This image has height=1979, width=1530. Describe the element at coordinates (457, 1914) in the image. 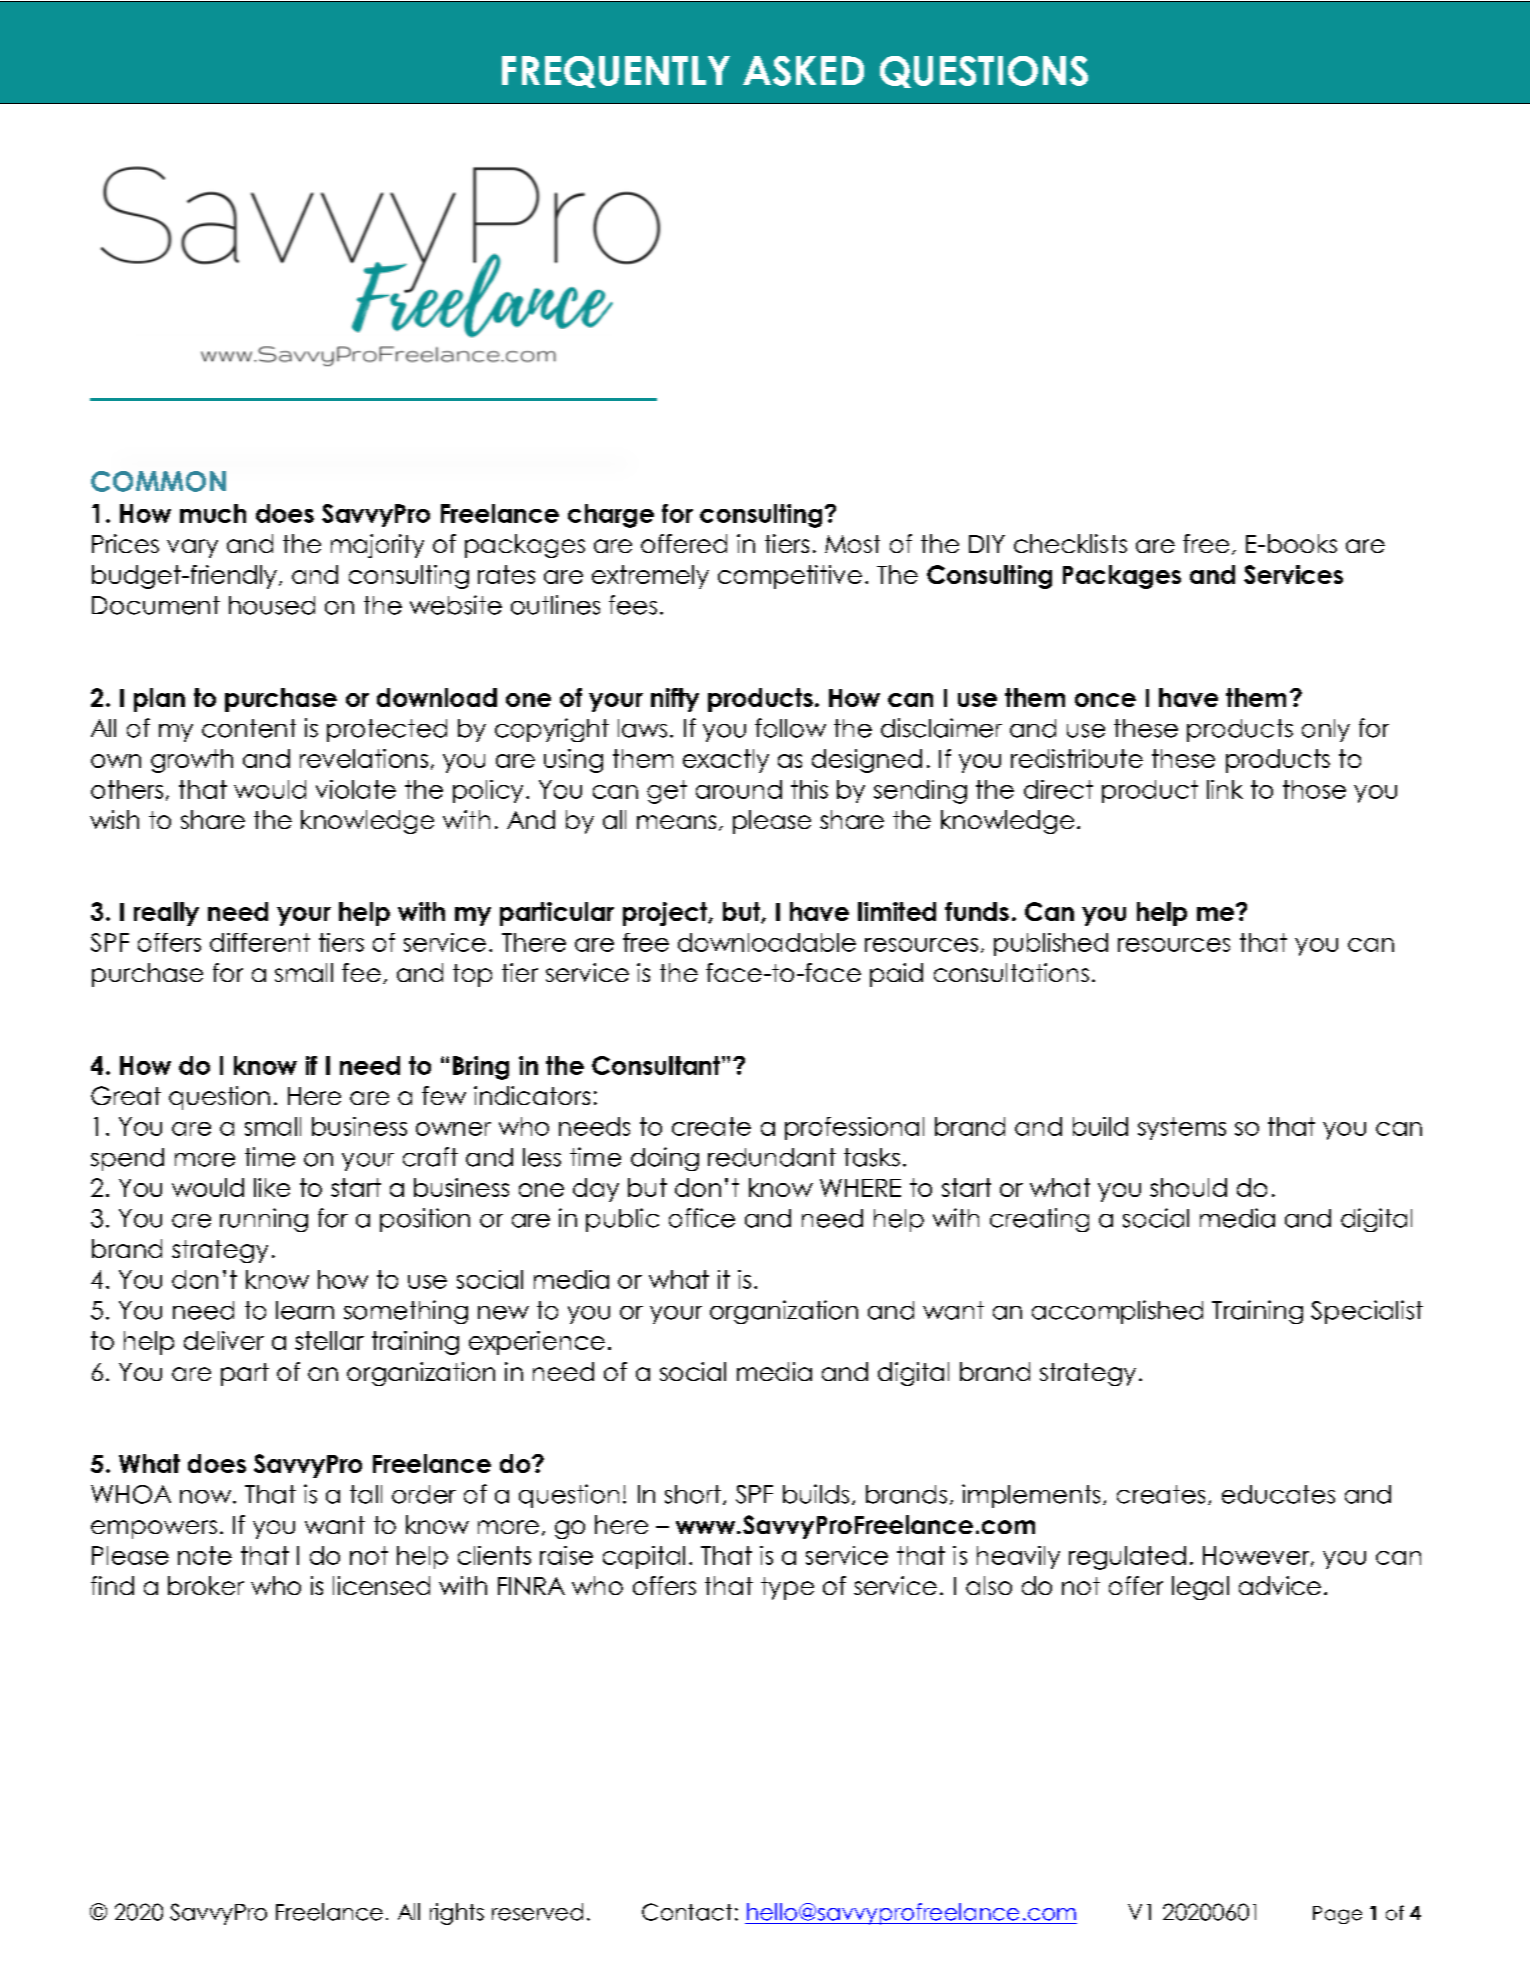

I see `rights` at that location.
